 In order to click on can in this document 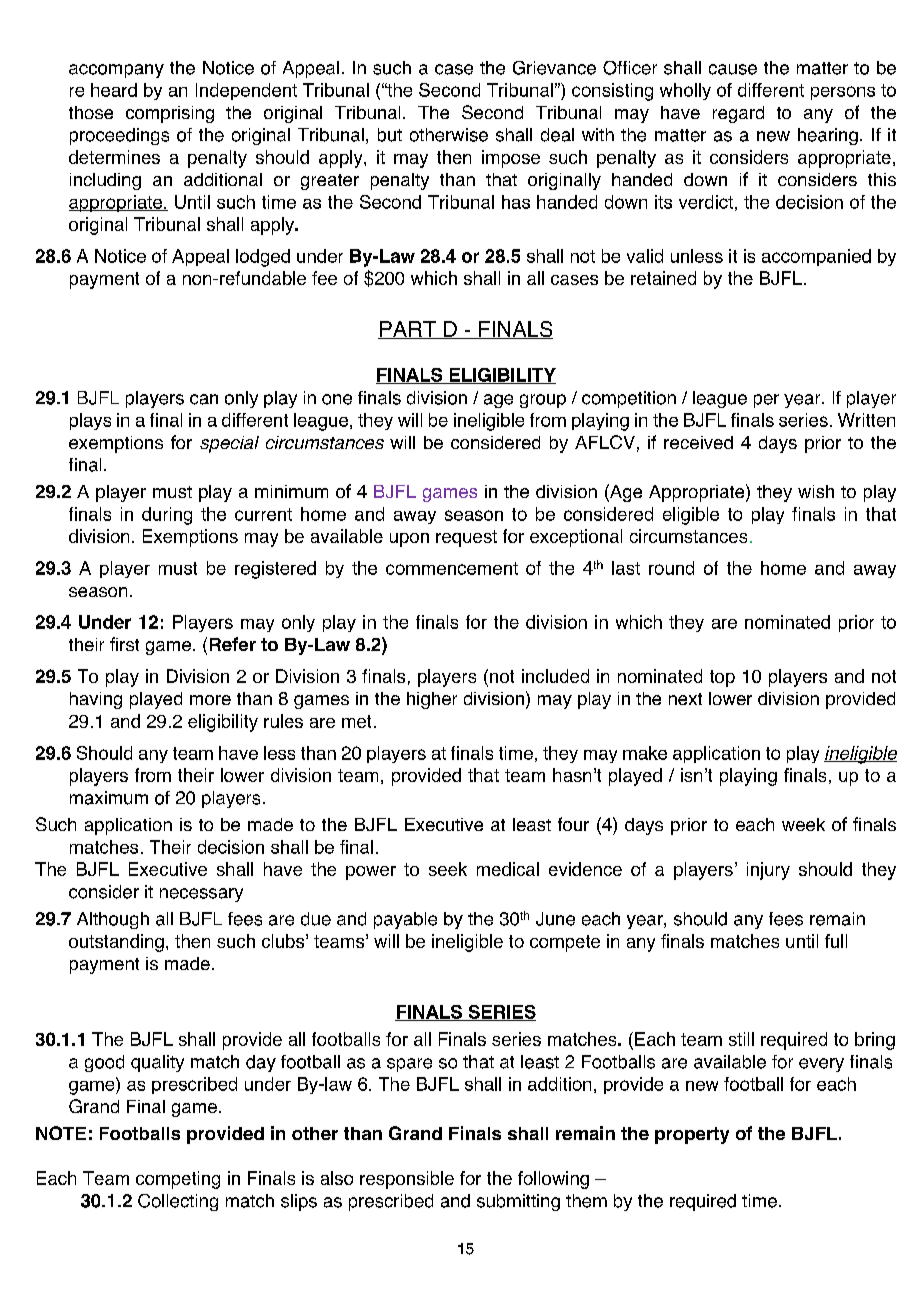, I will do `click(204, 399)`.
